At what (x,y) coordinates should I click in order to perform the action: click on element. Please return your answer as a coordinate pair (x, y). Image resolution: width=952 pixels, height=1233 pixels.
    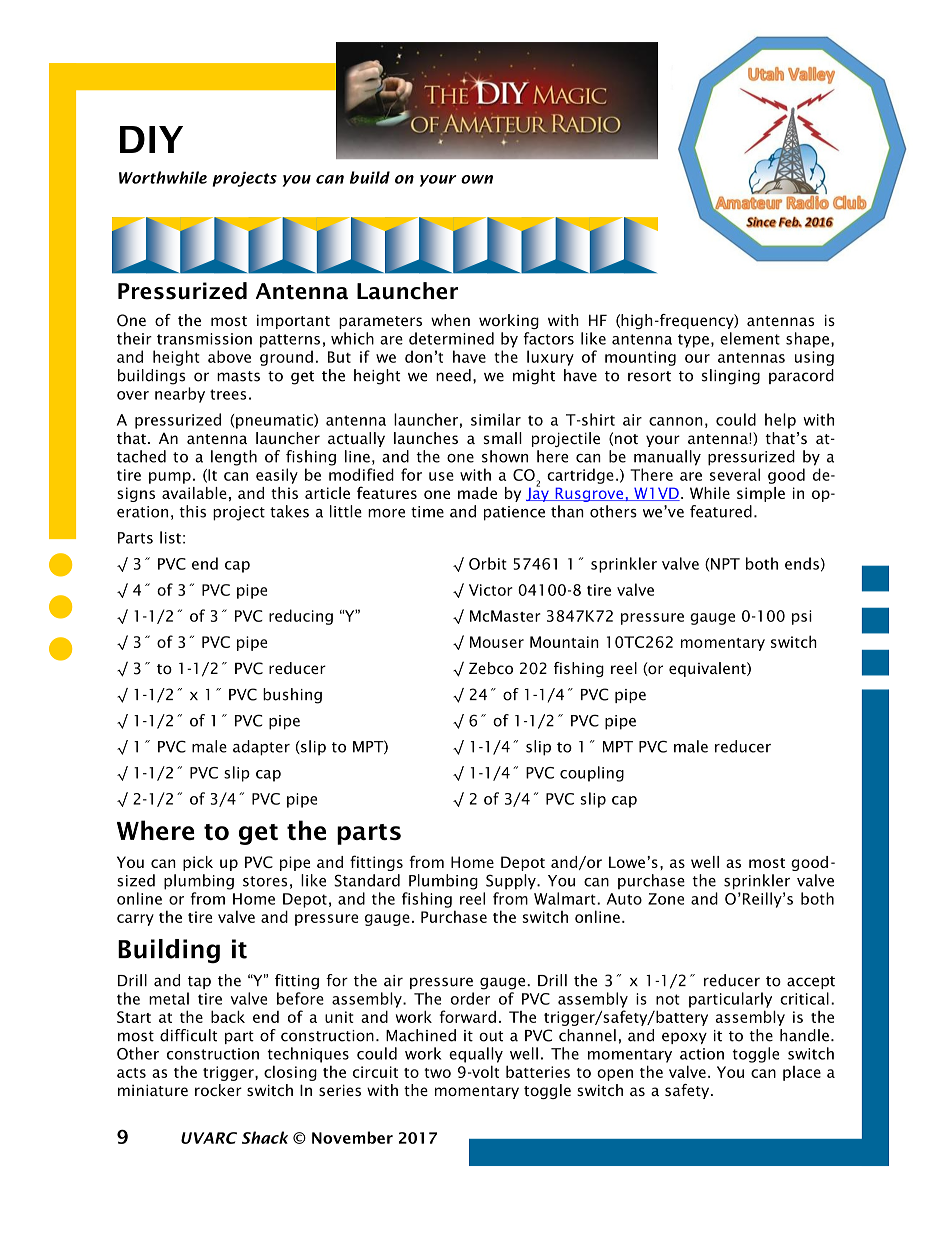
    Looking at the image, I should click on (750, 338).
